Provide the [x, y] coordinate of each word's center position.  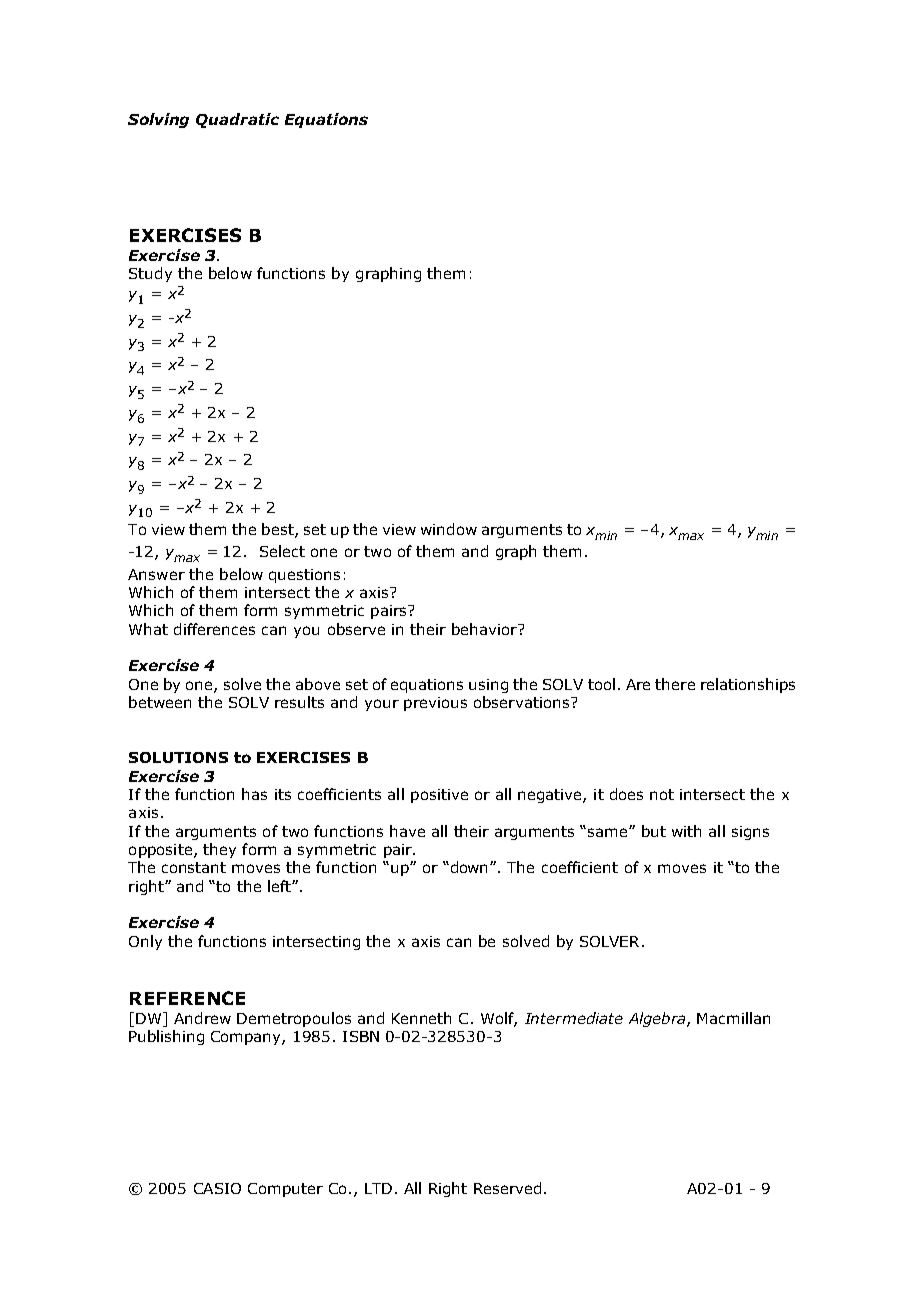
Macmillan [733, 1018]
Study [150, 274]
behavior [485, 629]
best [279, 530]
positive [439, 796]
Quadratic [237, 120]
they [219, 850]
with [686, 831]
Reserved [507, 1188]
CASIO [217, 1188]
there [675, 684]
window [449, 529]
